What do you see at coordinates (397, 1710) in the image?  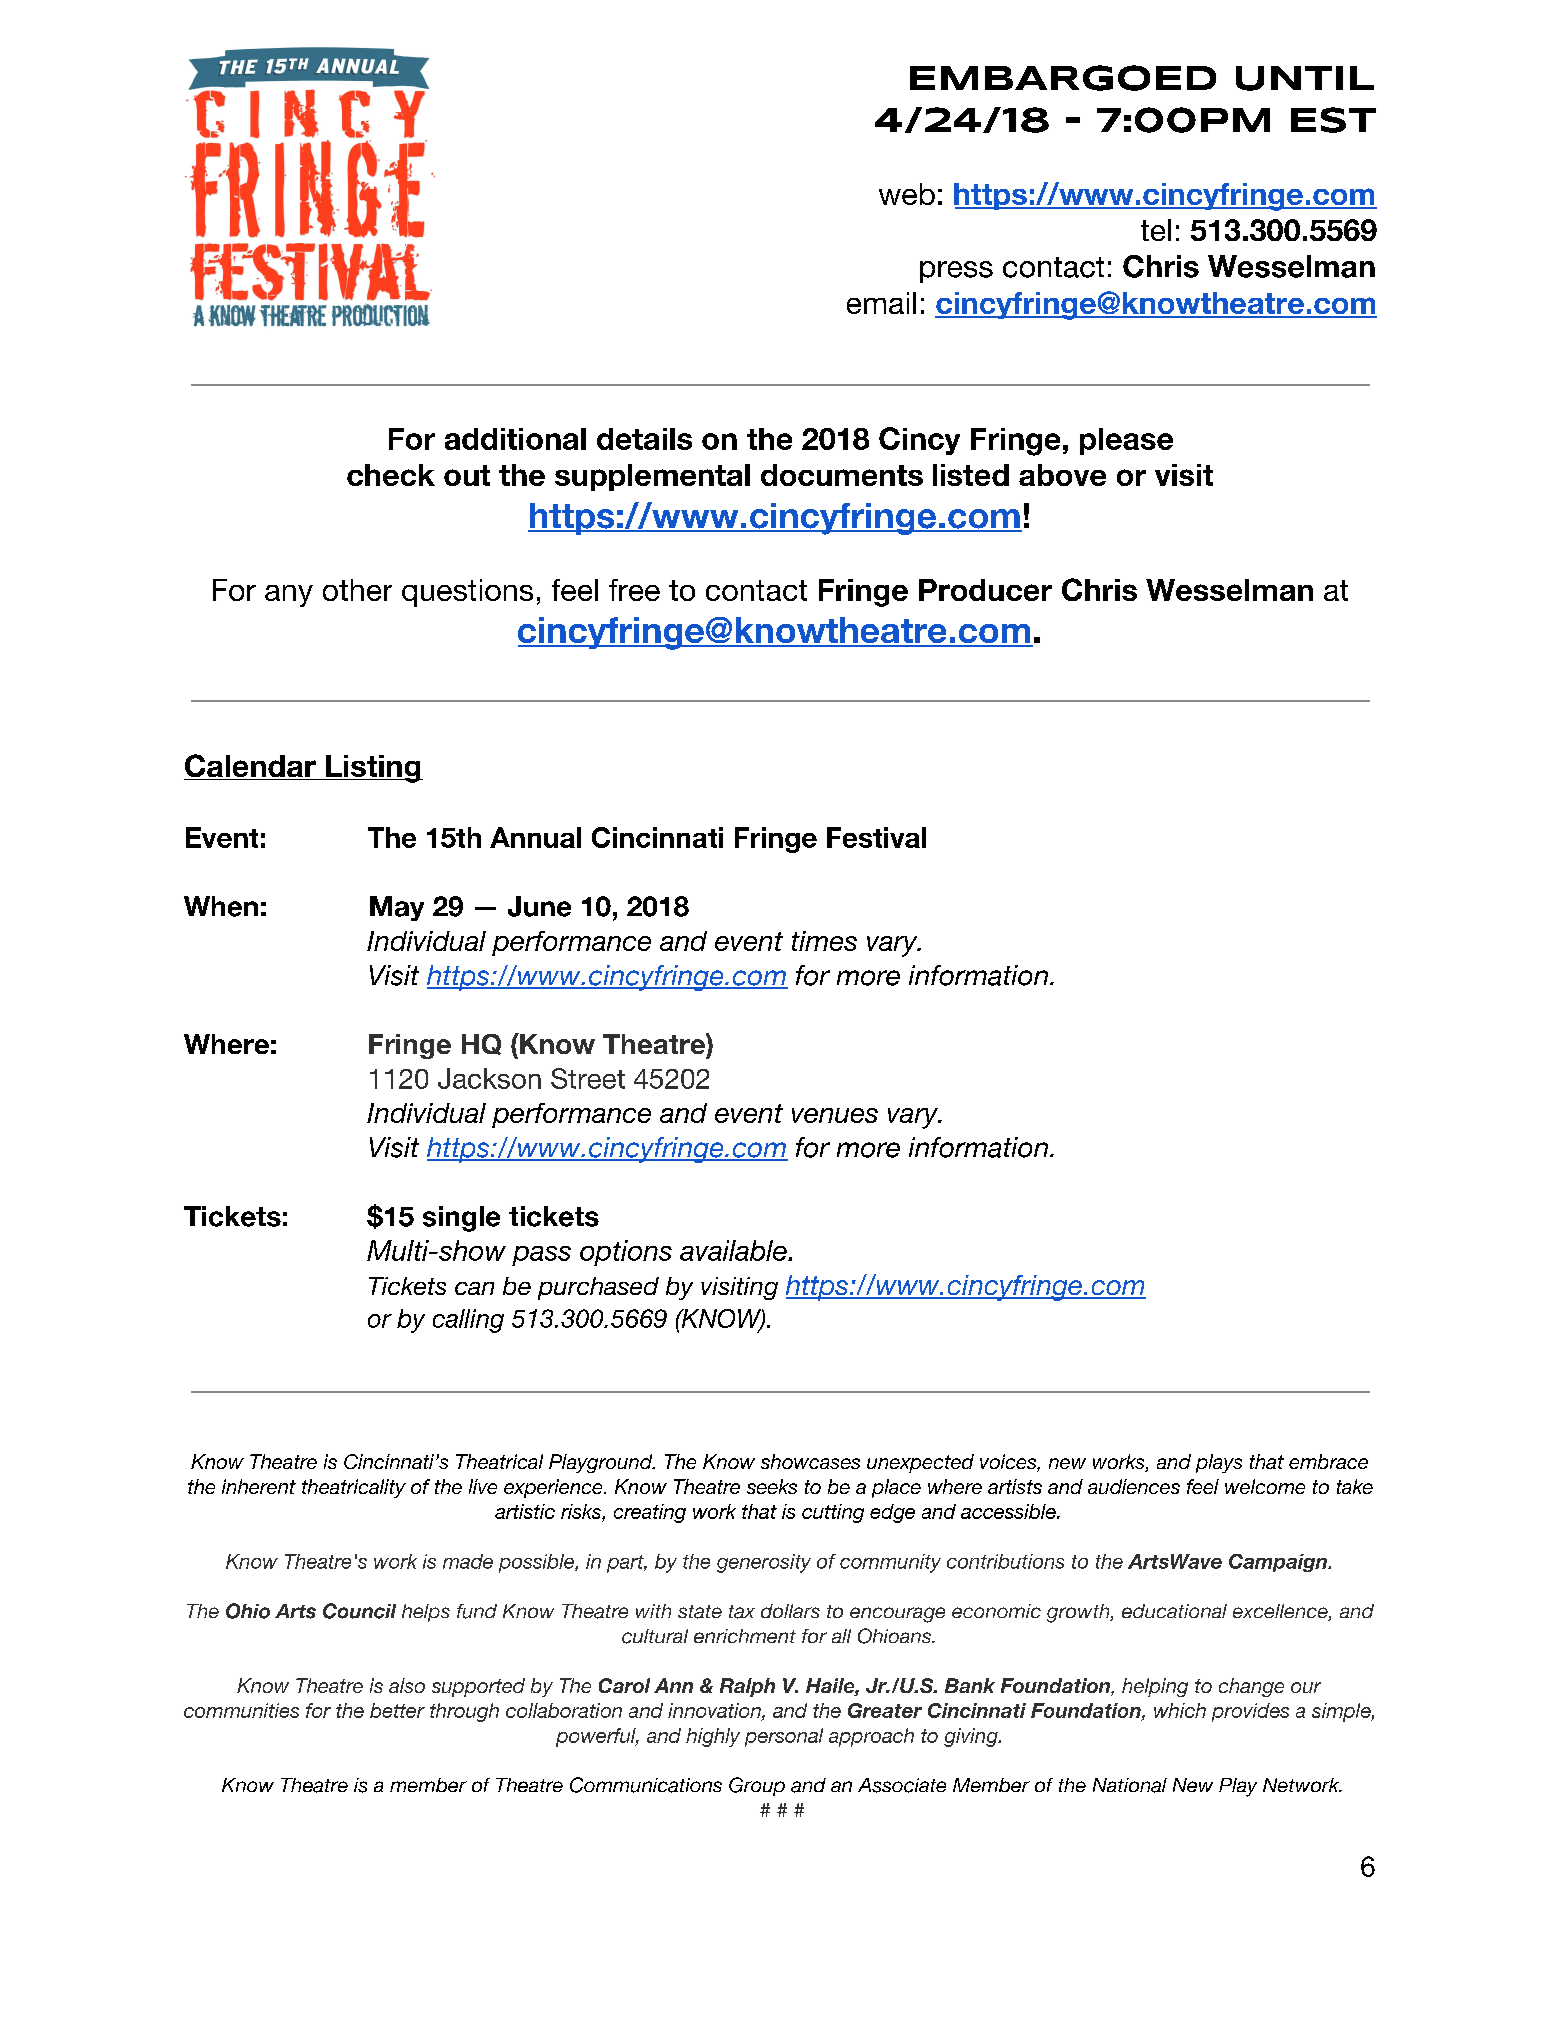 I see `better` at bounding box center [397, 1710].
